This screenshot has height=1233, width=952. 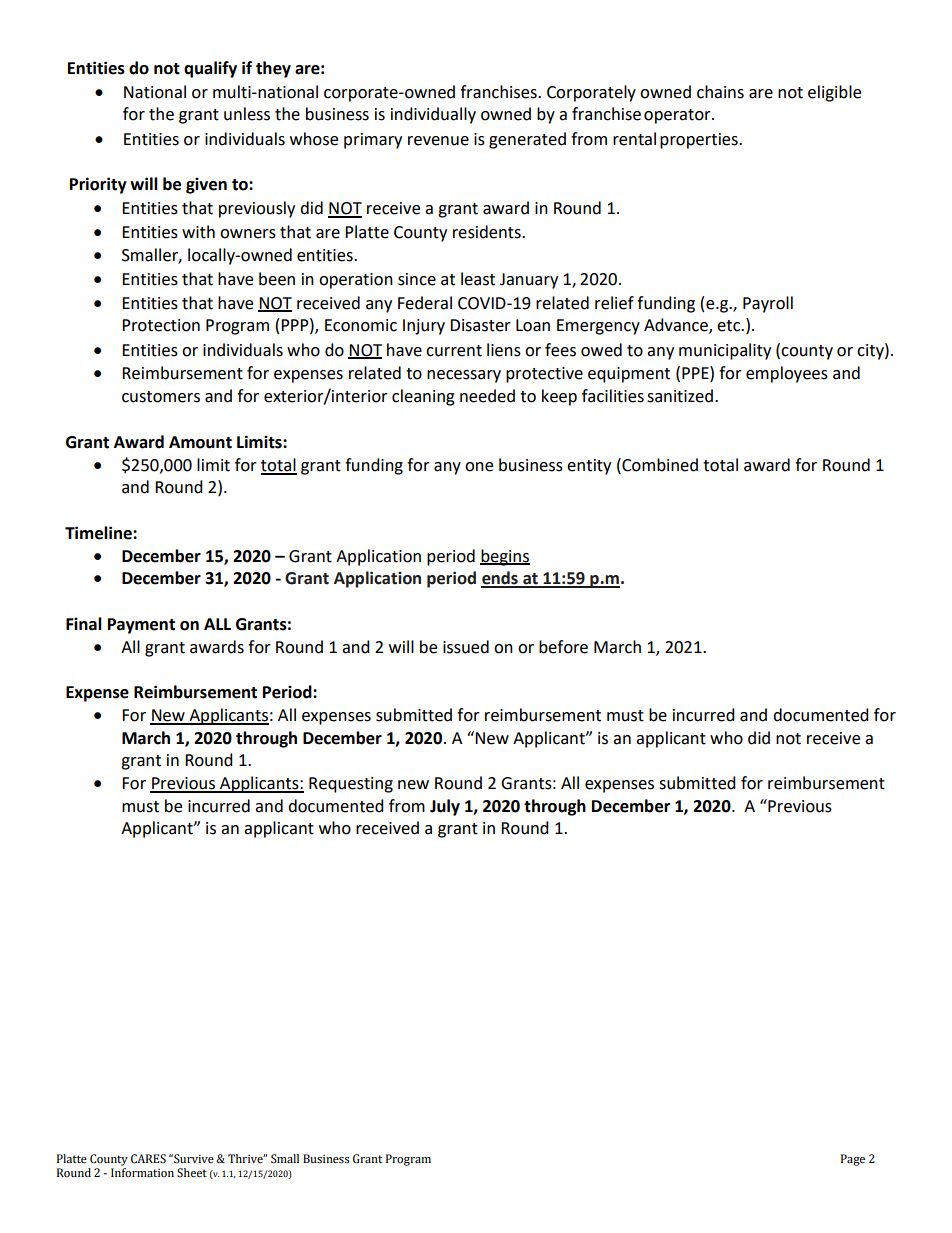 I want to click on franchises, so click(x=499, y=92).
